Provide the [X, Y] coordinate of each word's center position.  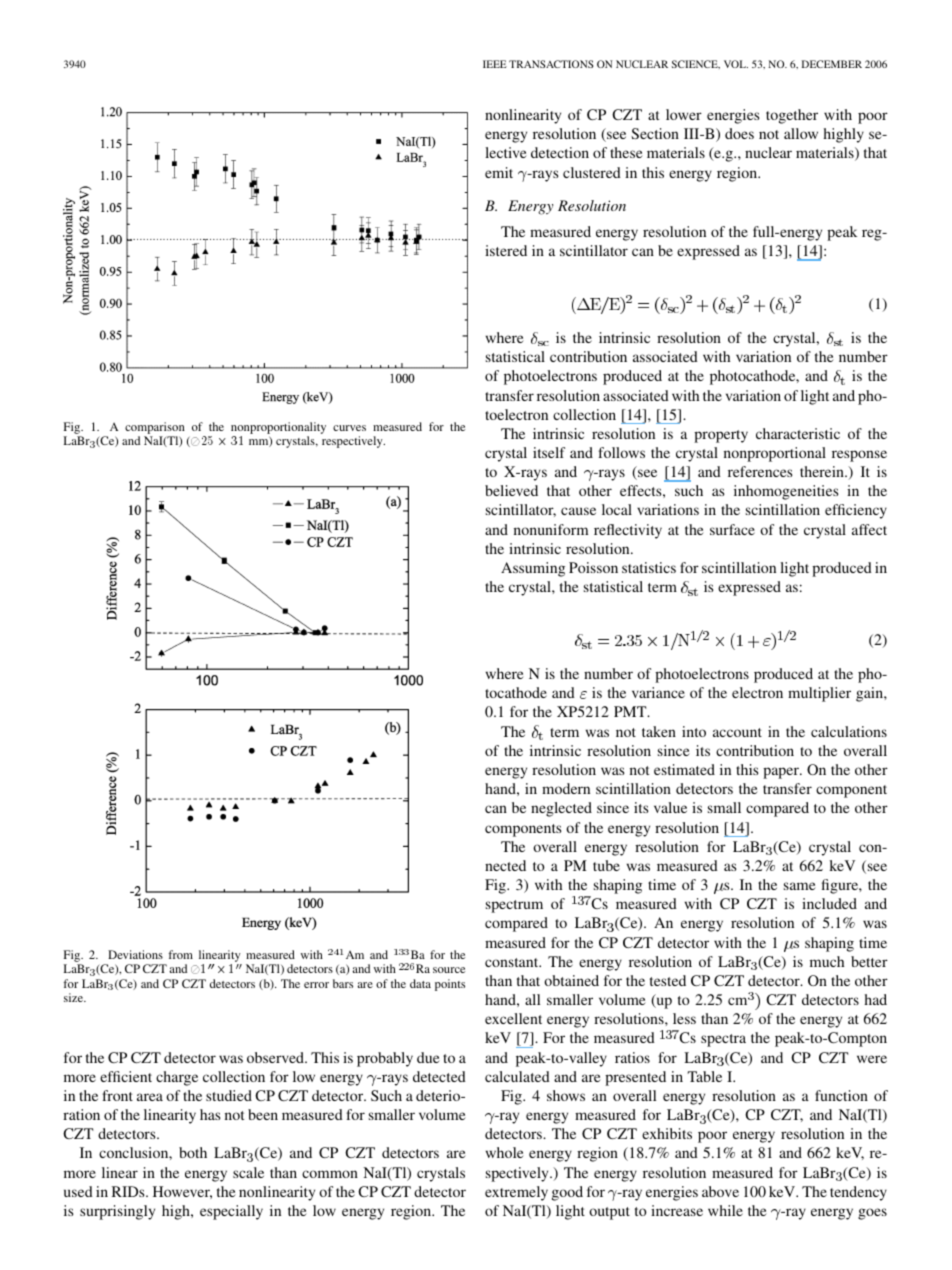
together [792, 116]
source [449, 970]
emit [499, 172]
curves [349, 428]
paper [782, 773]
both [193, 1152]
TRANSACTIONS [551, 64]
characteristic [798, 433]
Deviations [135, 954]
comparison [155, 428]
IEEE [495, 64]
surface [732, 529]
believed [511, 490]
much [827, 961]
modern [566, 788]
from [180, 954]
